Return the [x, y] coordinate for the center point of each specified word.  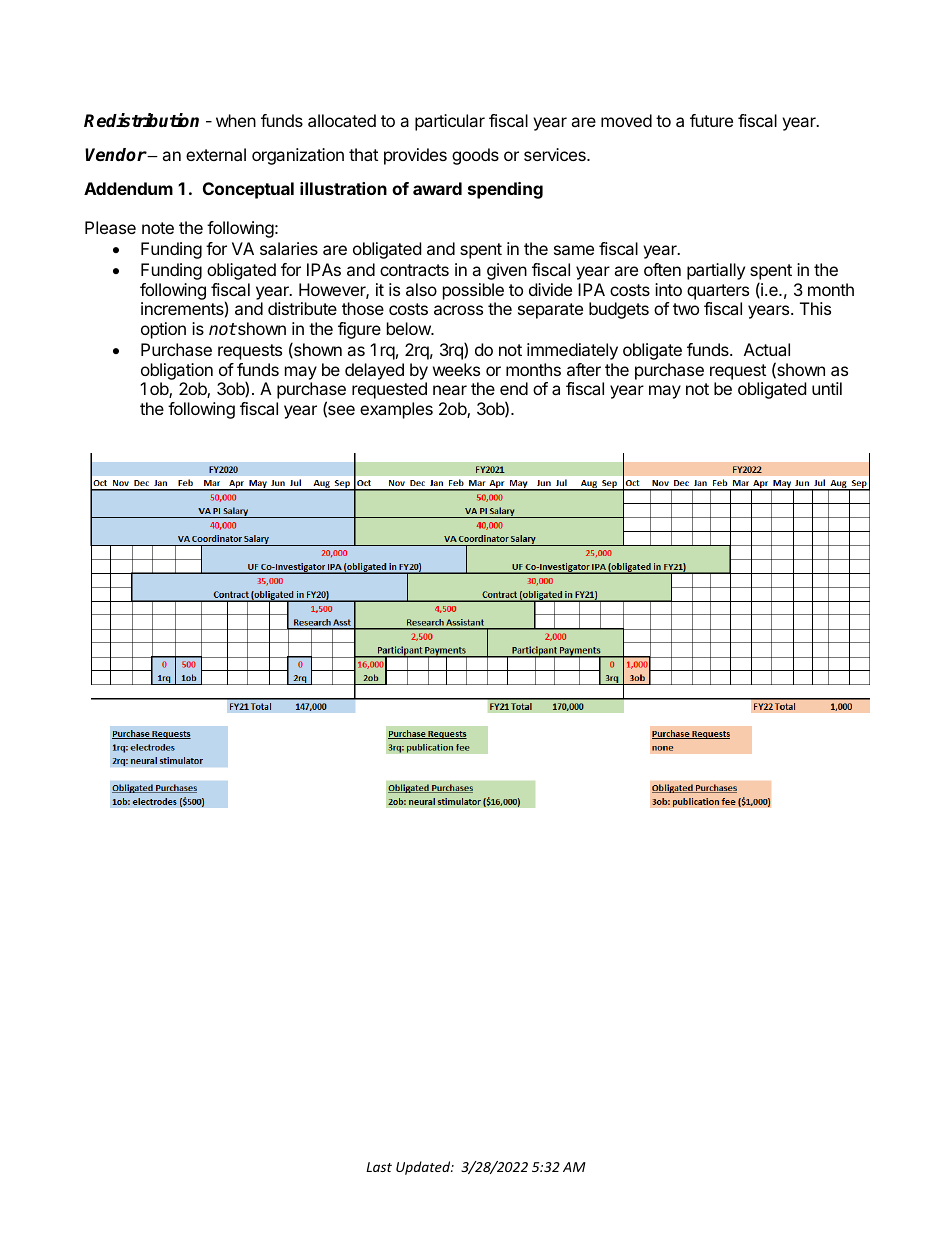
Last [379, 1167]
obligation [177, 371]
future [711, 120]
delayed [374, 371]
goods [475, 156]
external [216, 154]
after [584, 369]
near [450, 390]
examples [396, 410]
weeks [456, 369]
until [827, 388]
